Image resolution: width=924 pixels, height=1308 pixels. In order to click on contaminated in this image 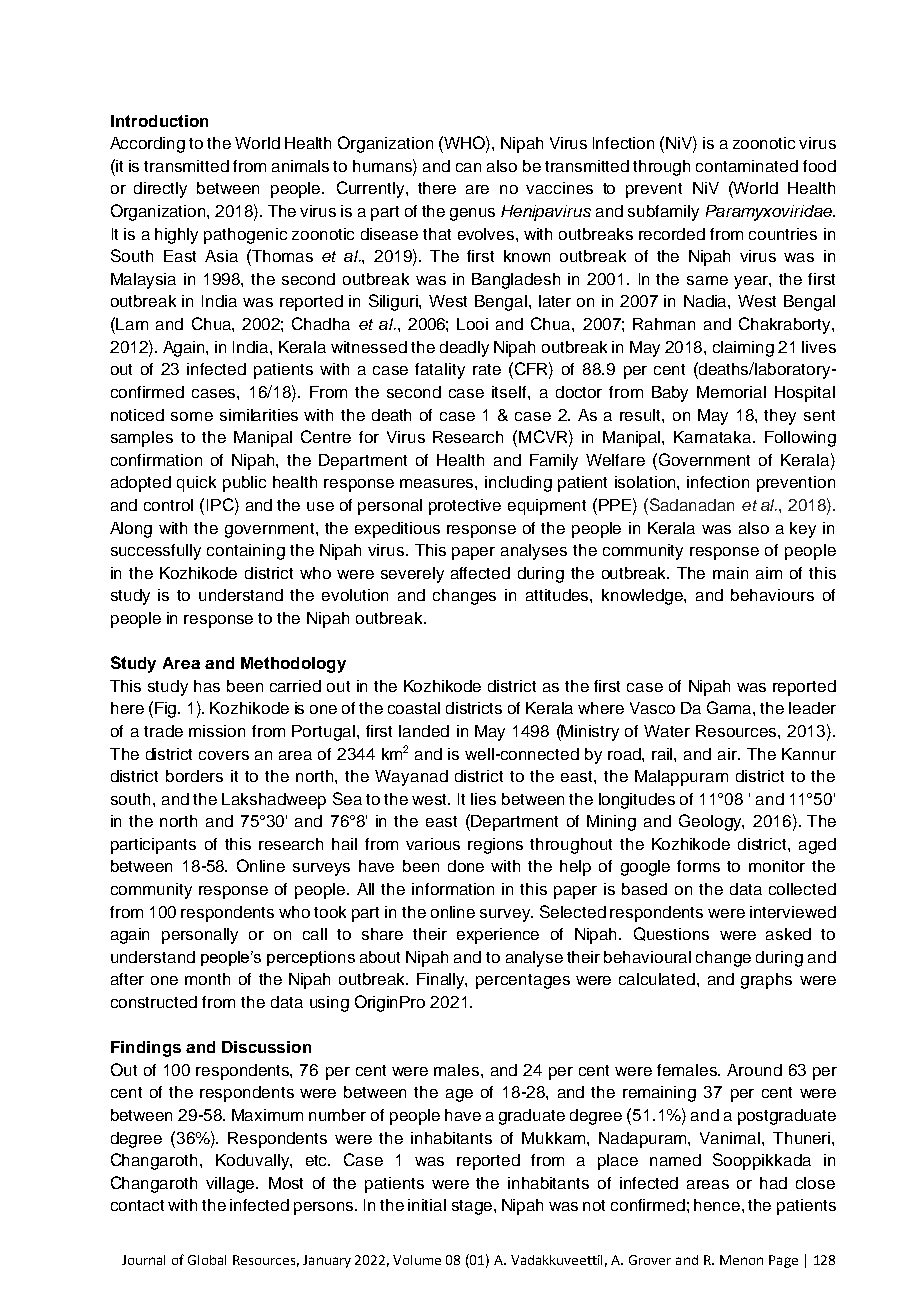, I will do `click(747, 166)`.
